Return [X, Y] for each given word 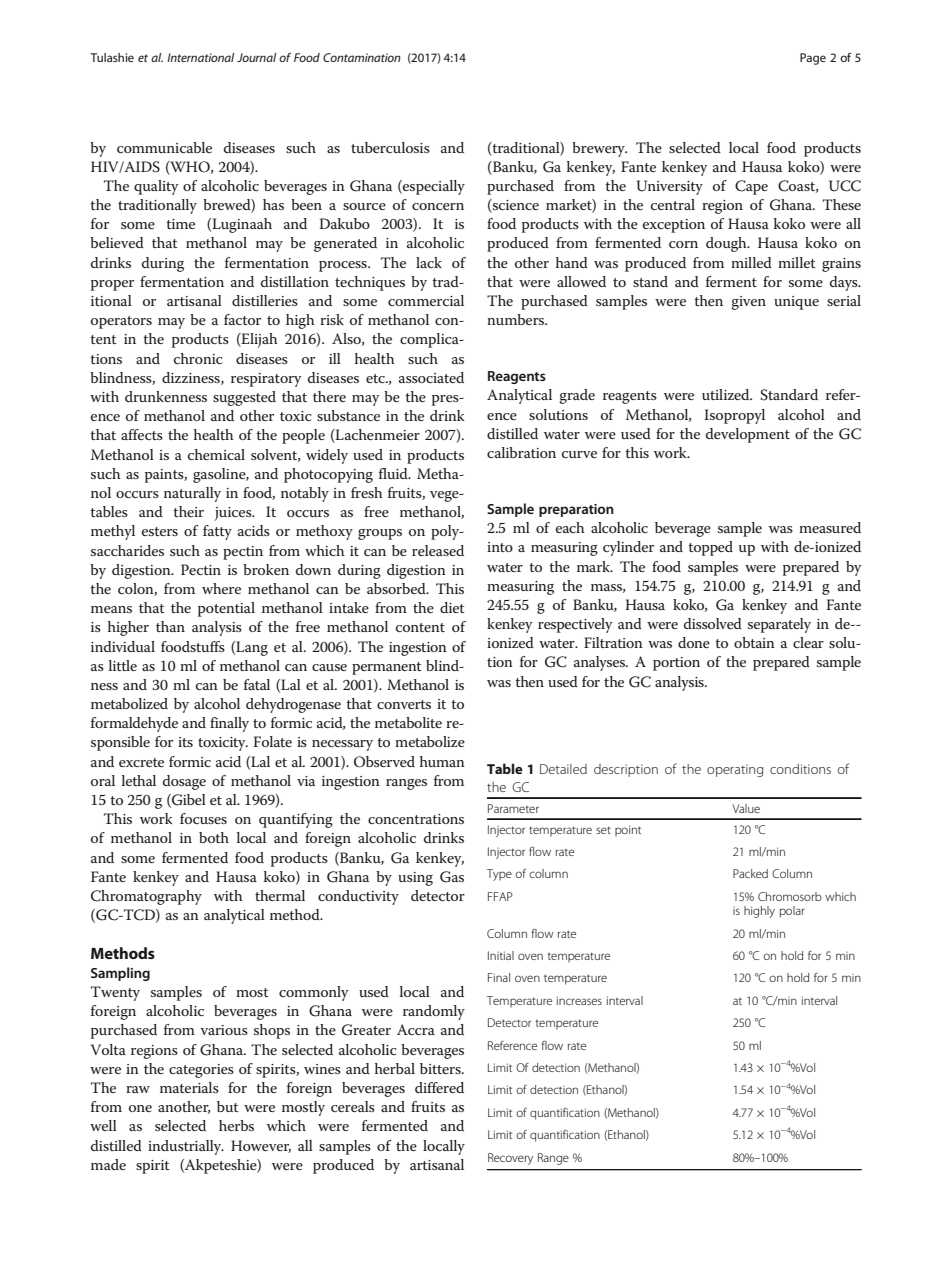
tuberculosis [390, 147]
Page [813, 59]
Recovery [510, 1159]
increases [579, 1000]
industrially [186, 1147]
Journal [256, 57]
